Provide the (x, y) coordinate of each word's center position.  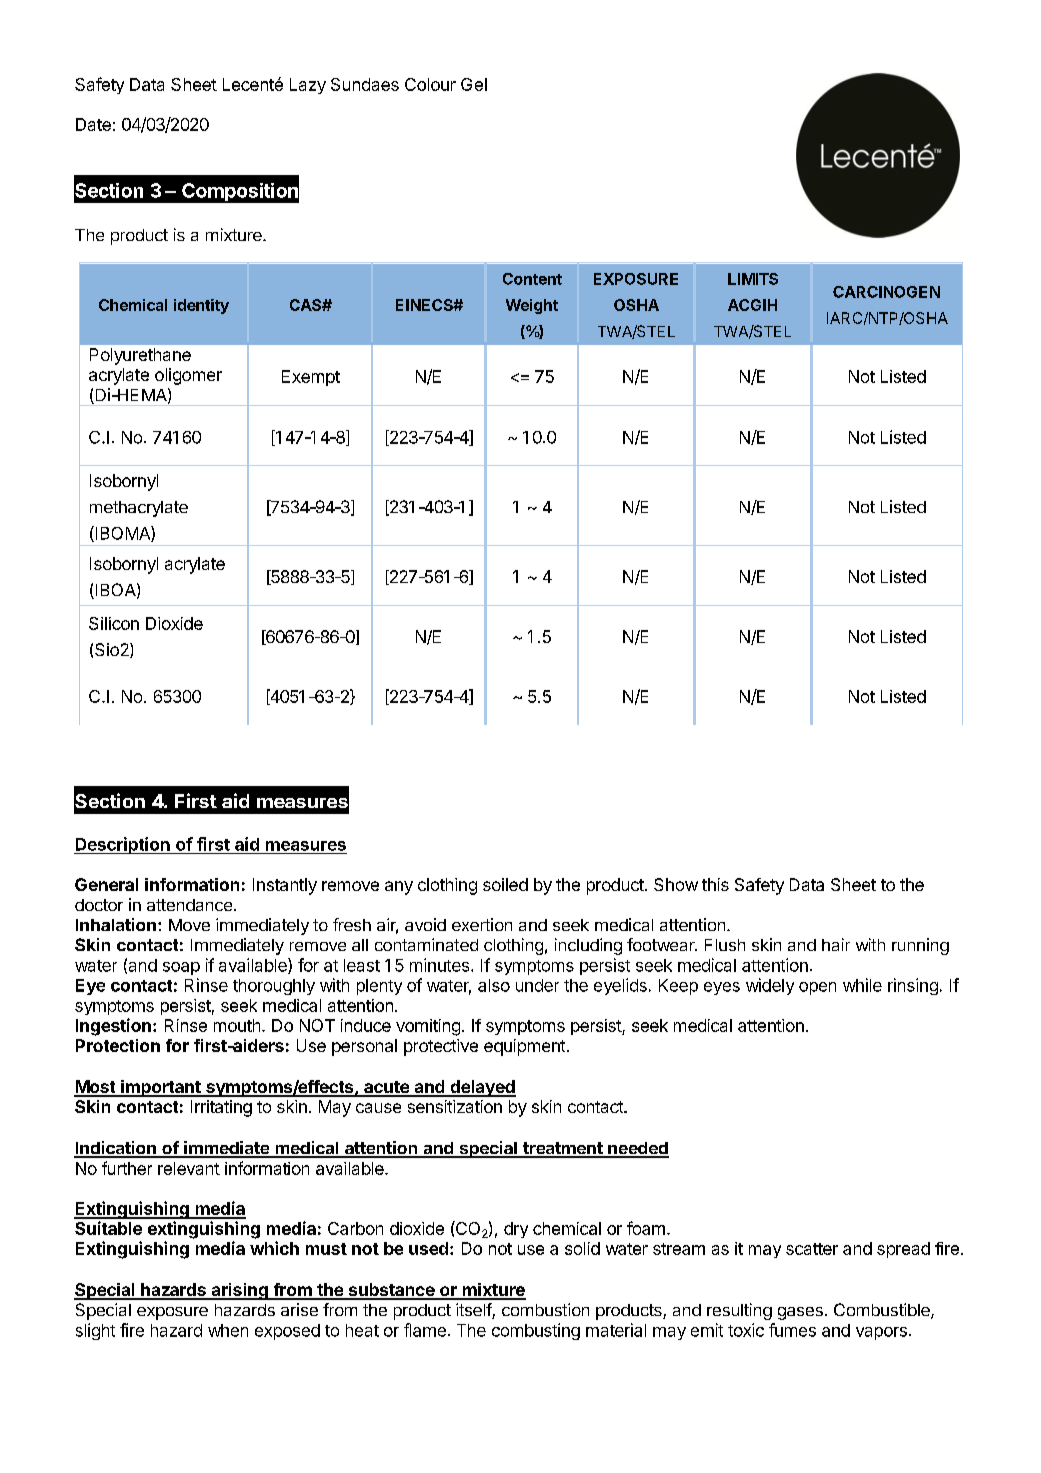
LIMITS (753, 279)
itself (474, 1311)
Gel (474, 84)
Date (93, 124)
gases (800, 1313)
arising (239, 1291)
